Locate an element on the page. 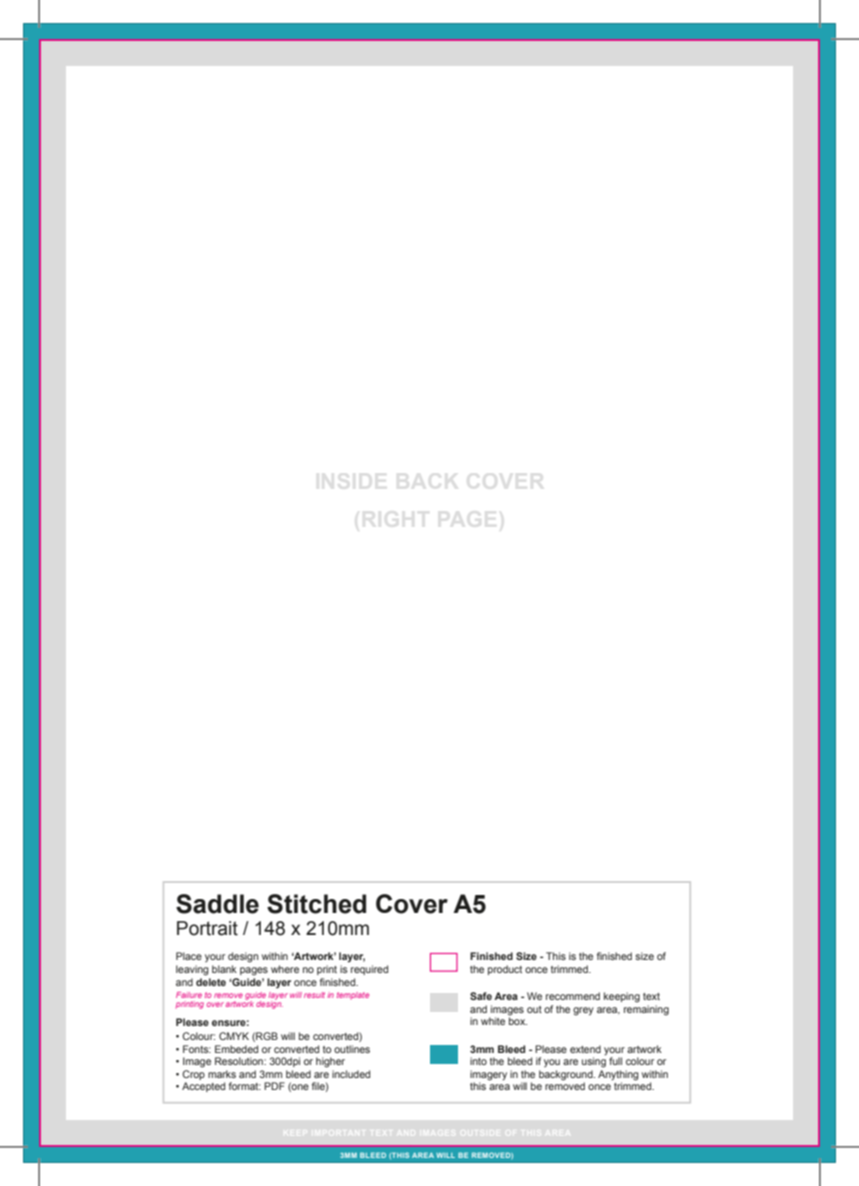  grey is located at coordinates (583, 1011).
